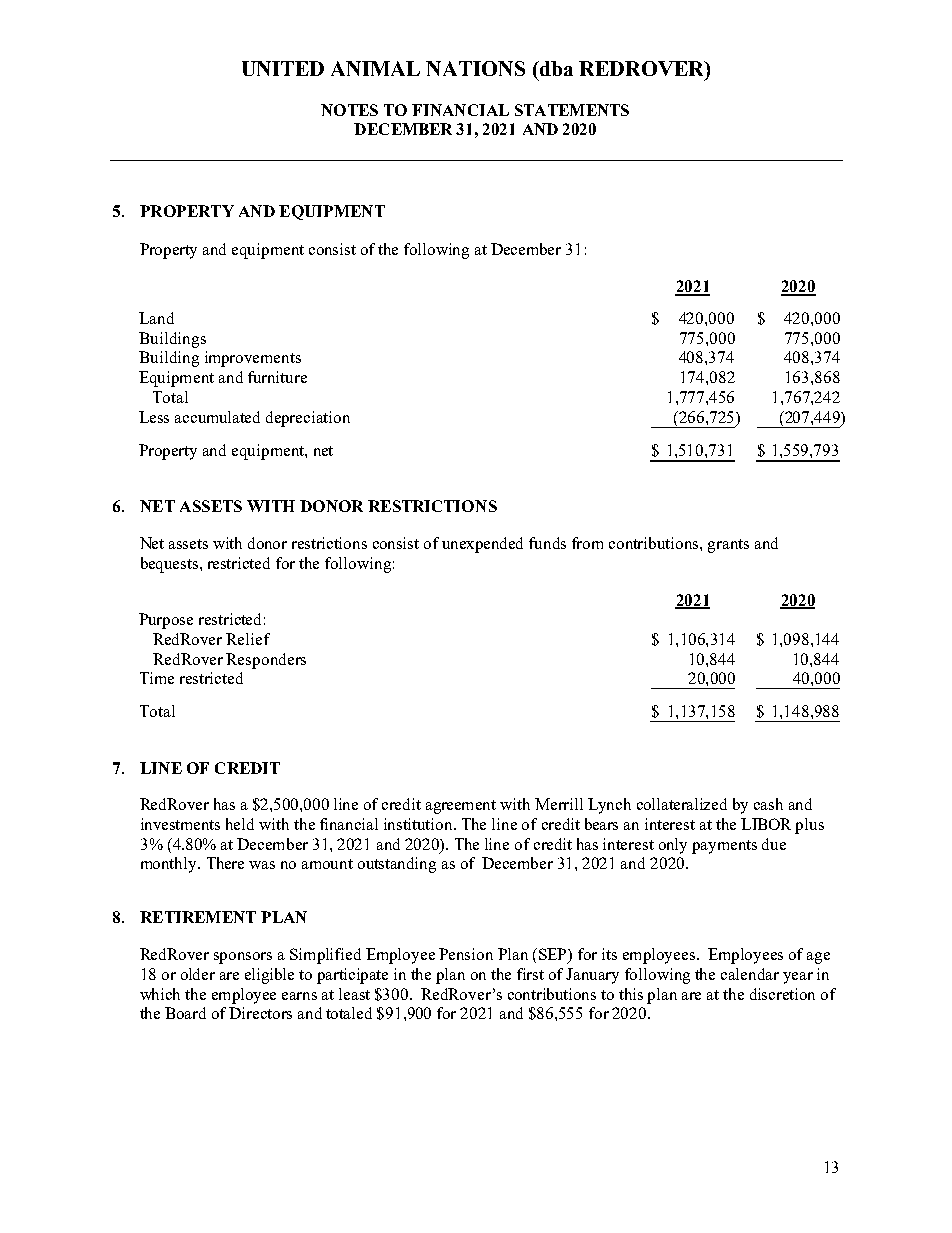 This document has height=1233, width=952. Describe the element at coordinates (283, 68) in the document. I see `UNITED` at that location.
